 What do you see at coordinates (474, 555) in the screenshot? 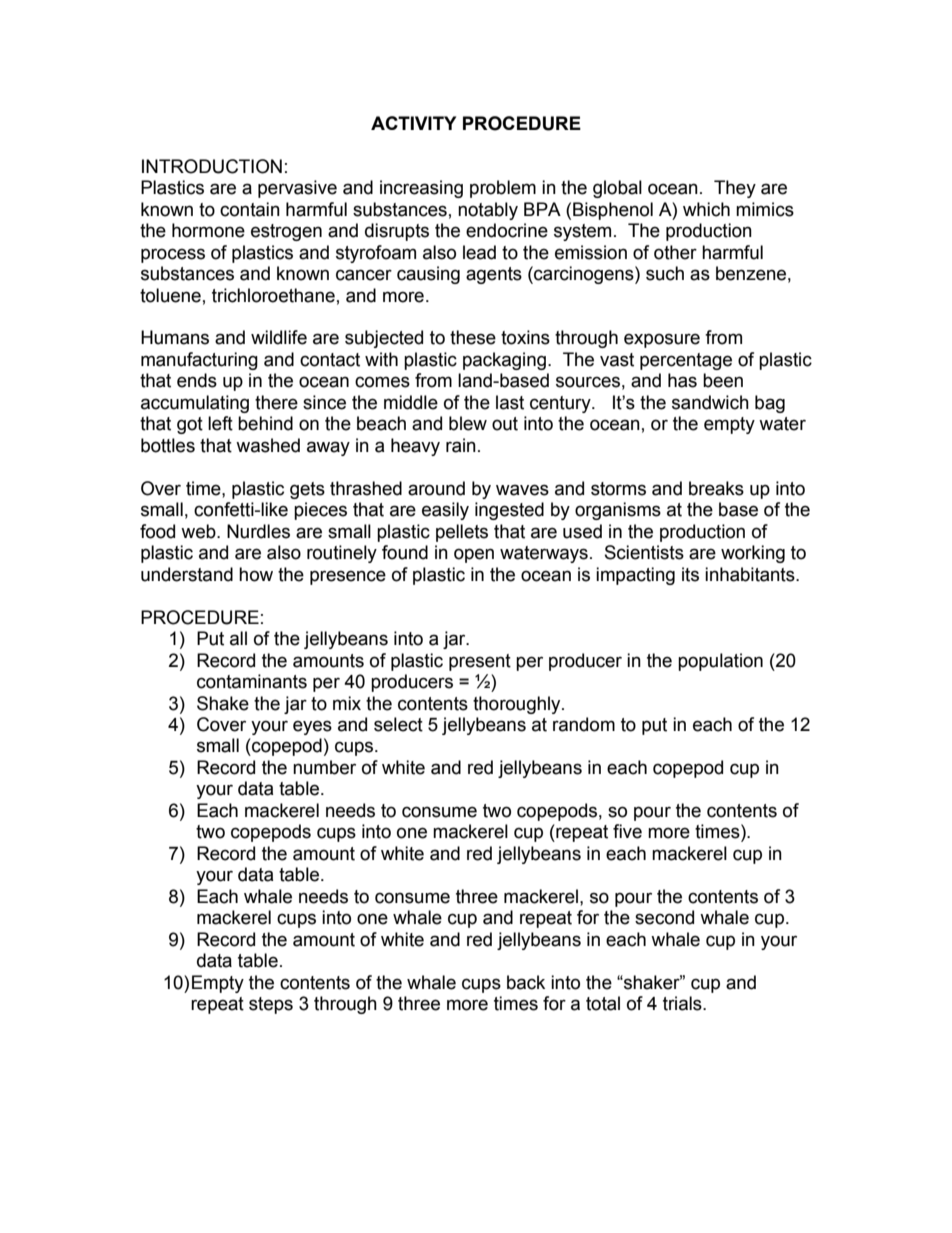
I see `open` at bounding box center [474, 555].
